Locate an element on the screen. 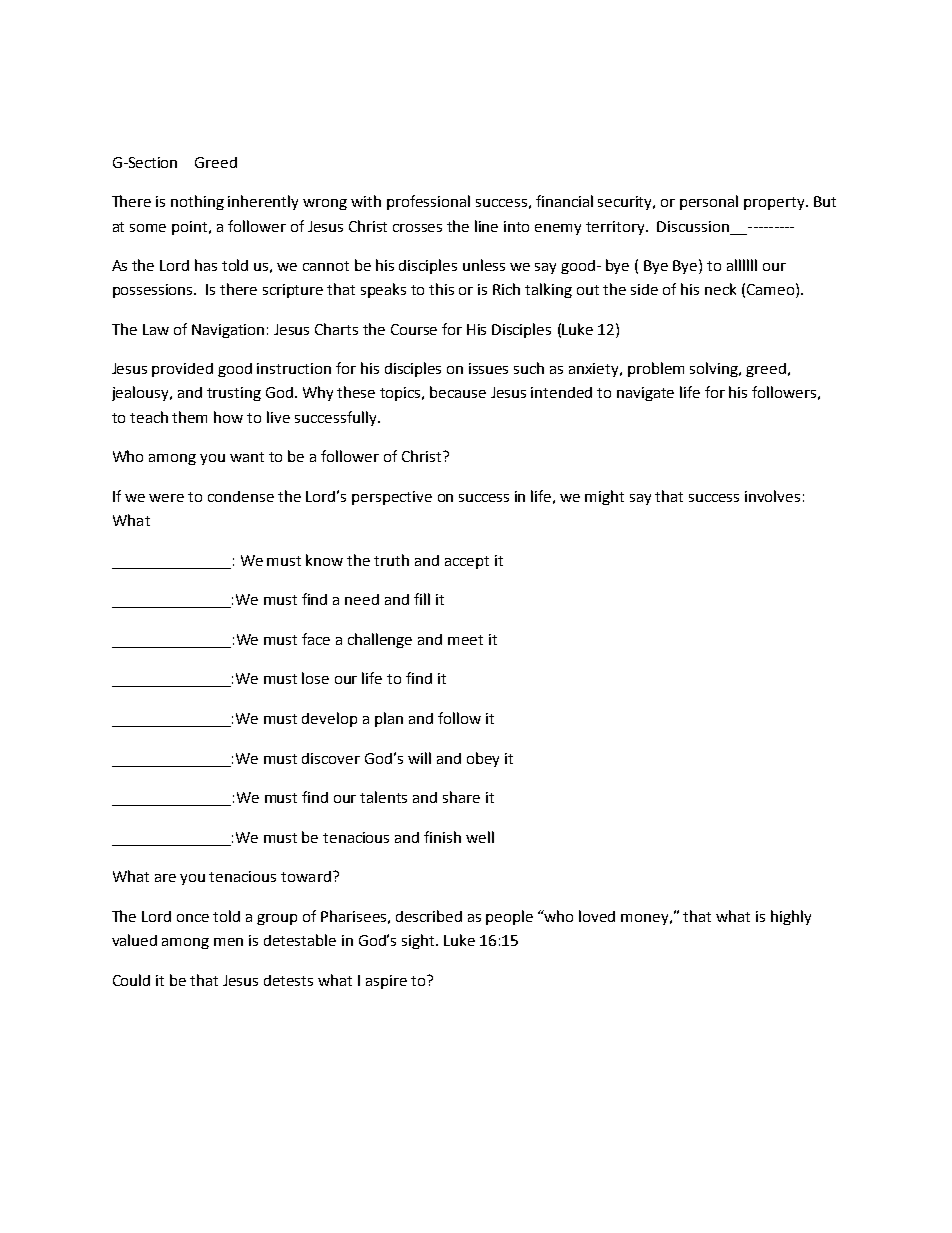 This screenshot has height=1233, width=952. accept is located at coordinates (467, 562).
